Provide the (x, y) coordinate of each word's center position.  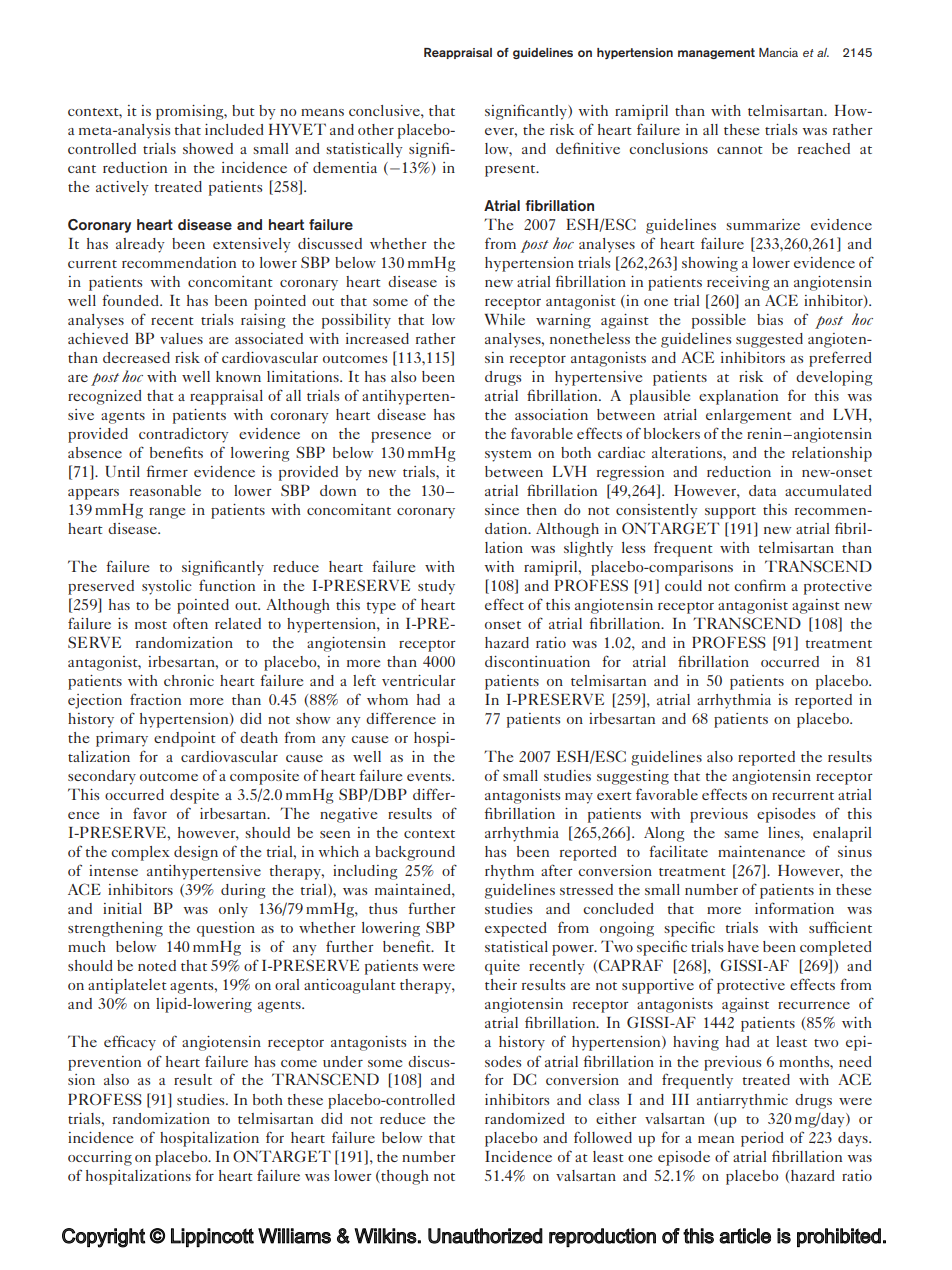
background (415, 853)
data (762, 490)
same (741, 834)
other (376, 129)
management (716, 53)
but (243, 110)
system (508, 456)
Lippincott (212, 1237)
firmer (167, 471)
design (196, 853)
